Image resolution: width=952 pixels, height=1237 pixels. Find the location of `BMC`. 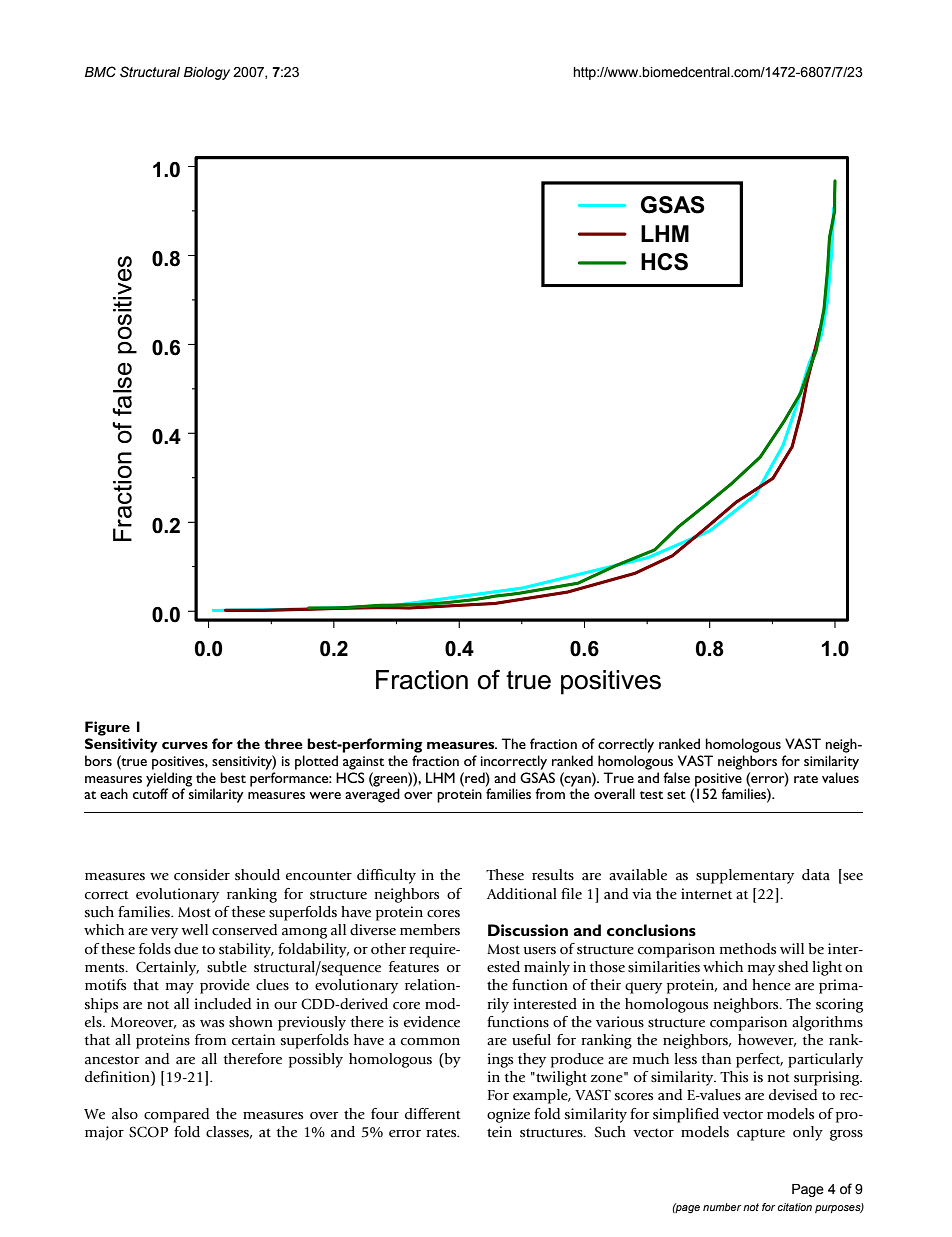

BMC is located at coordinates (100, 72).
